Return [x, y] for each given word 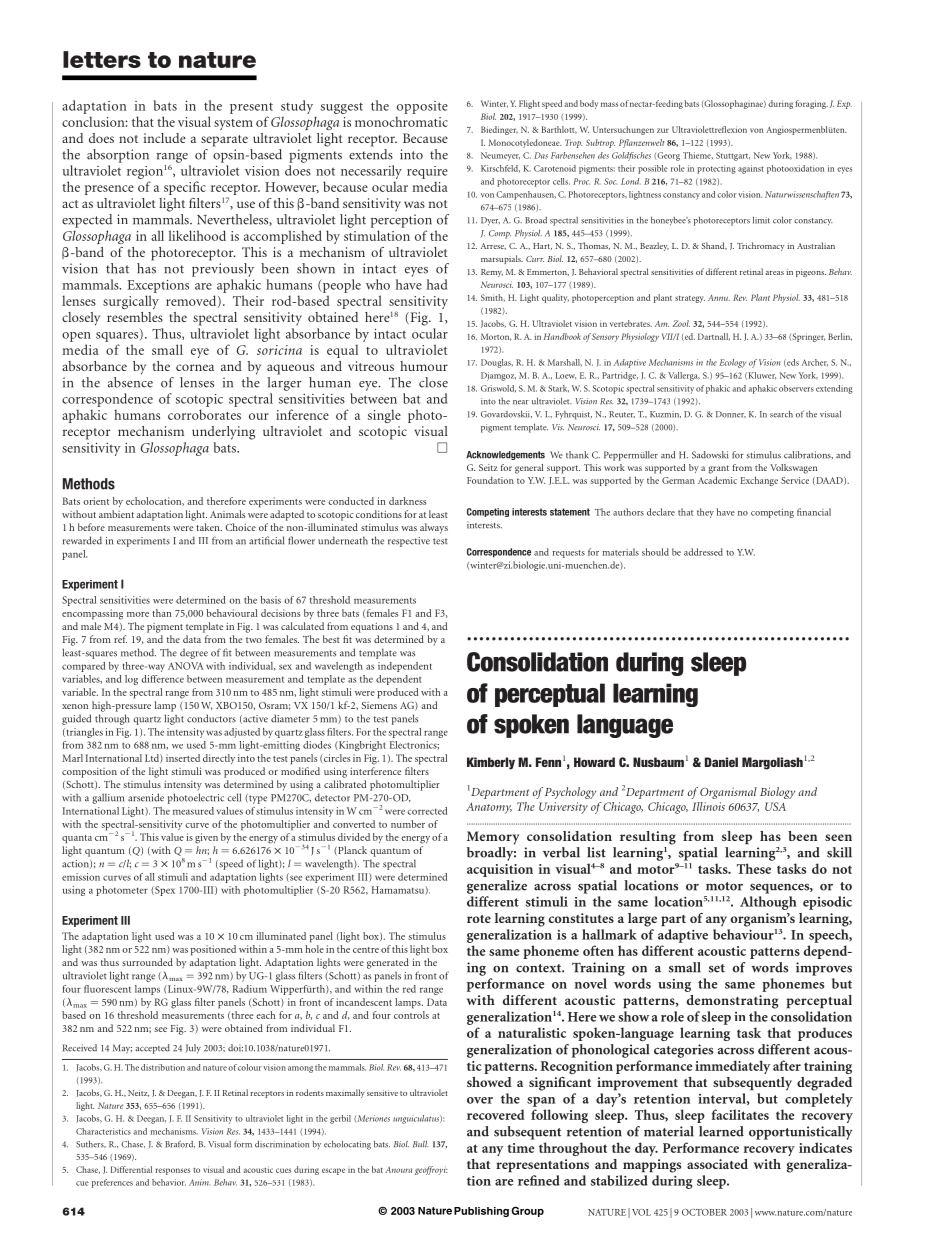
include [165, 138]
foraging [811, 104]
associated [717, 1164]
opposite [422, 107]
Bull [420, 1144]
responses [172, 1171]
